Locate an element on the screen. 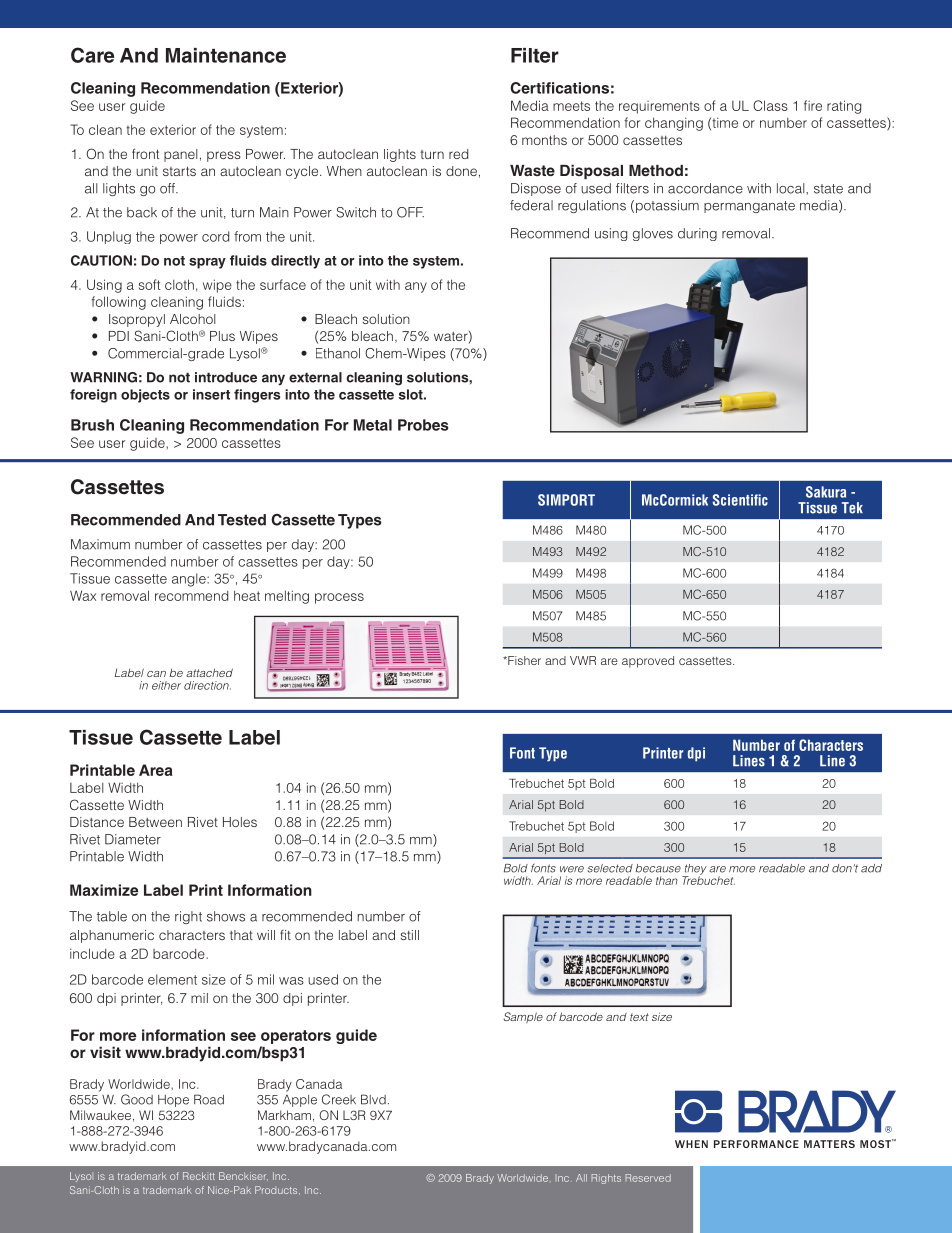  objects is located at coordinates (145, 396).
